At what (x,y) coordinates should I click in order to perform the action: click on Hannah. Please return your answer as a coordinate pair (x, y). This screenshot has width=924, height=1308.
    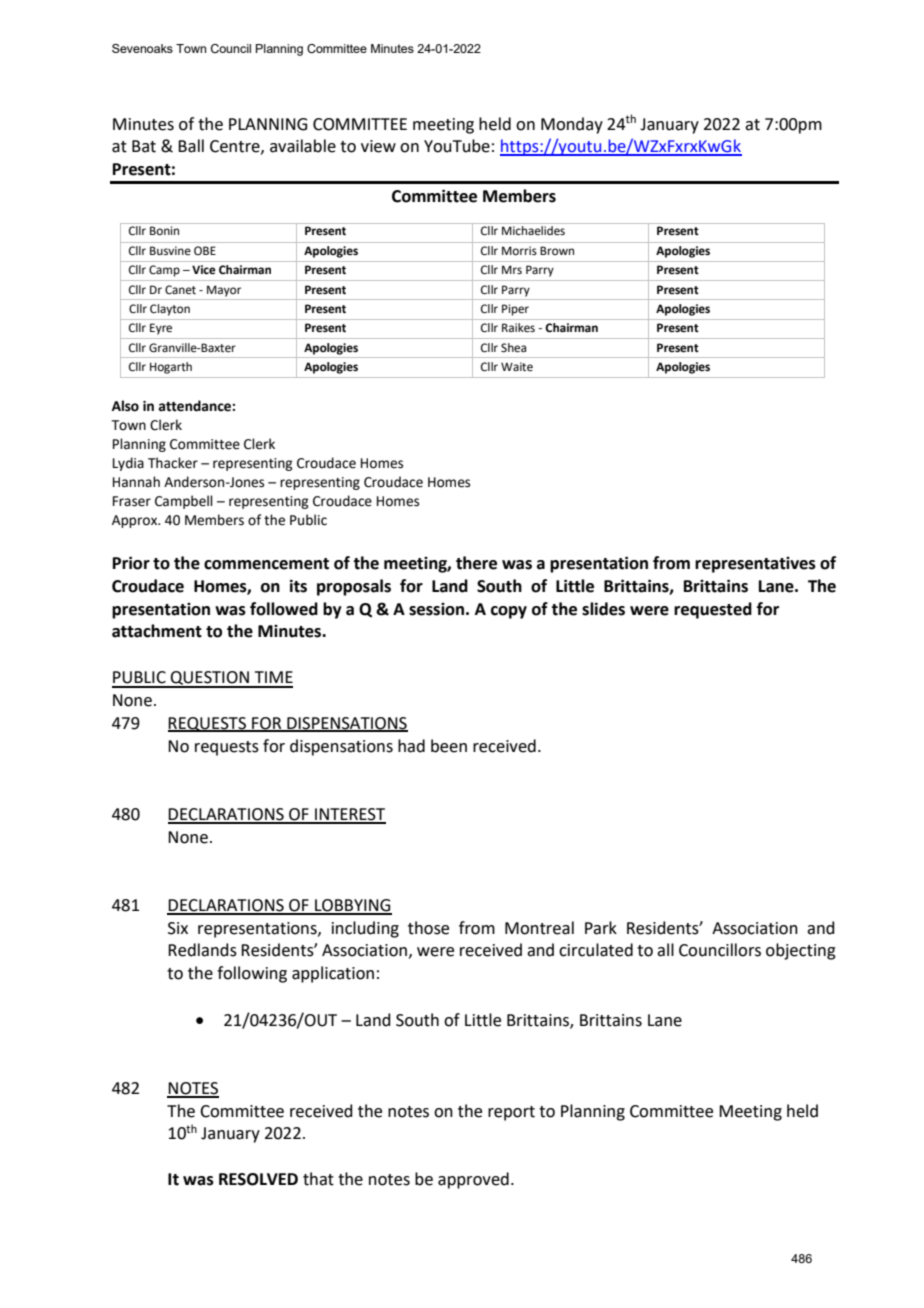
    Looking at the image, I should click on (136, 482).
